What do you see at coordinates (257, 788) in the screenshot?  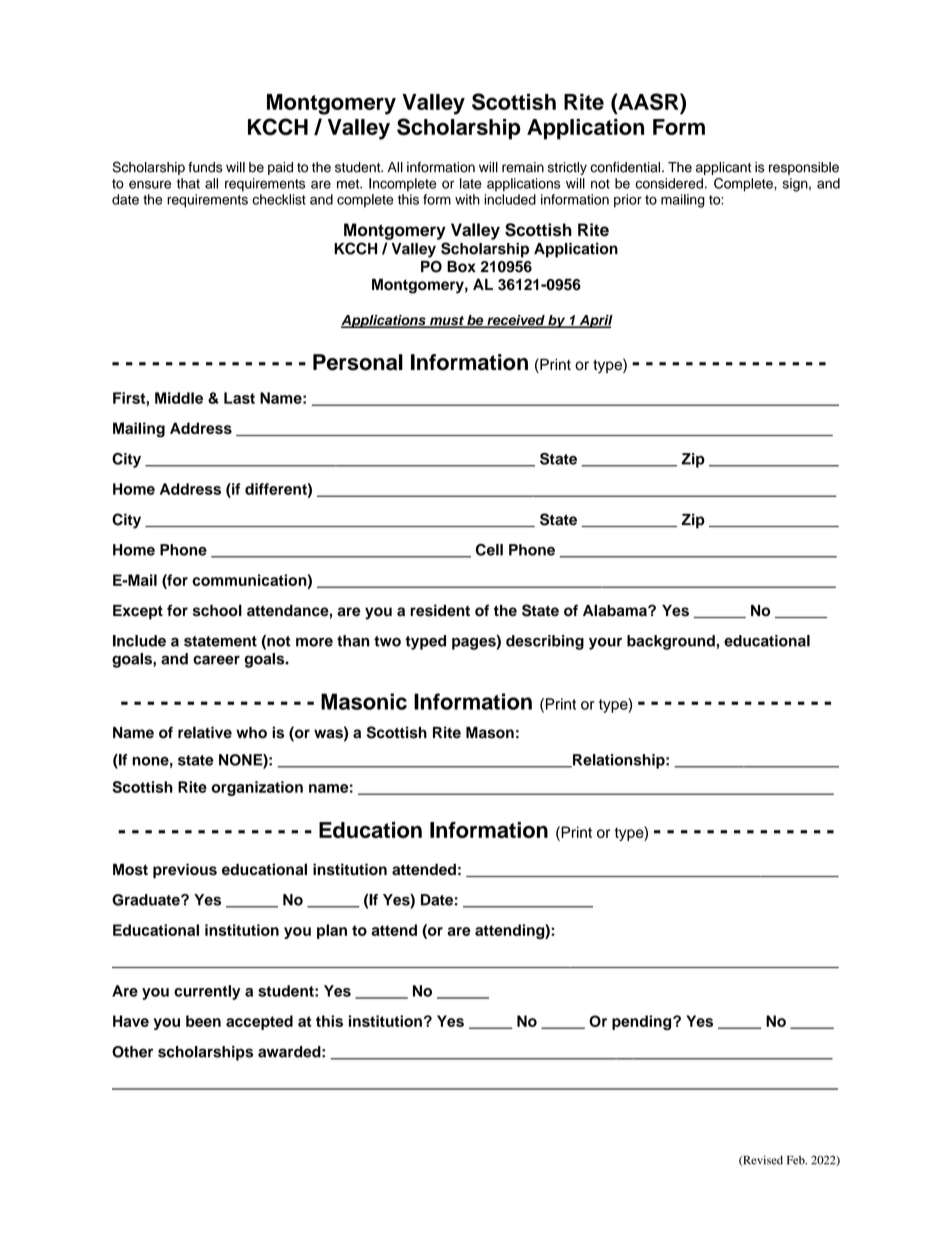 I see `organization` at bounding box center [257, 788].
